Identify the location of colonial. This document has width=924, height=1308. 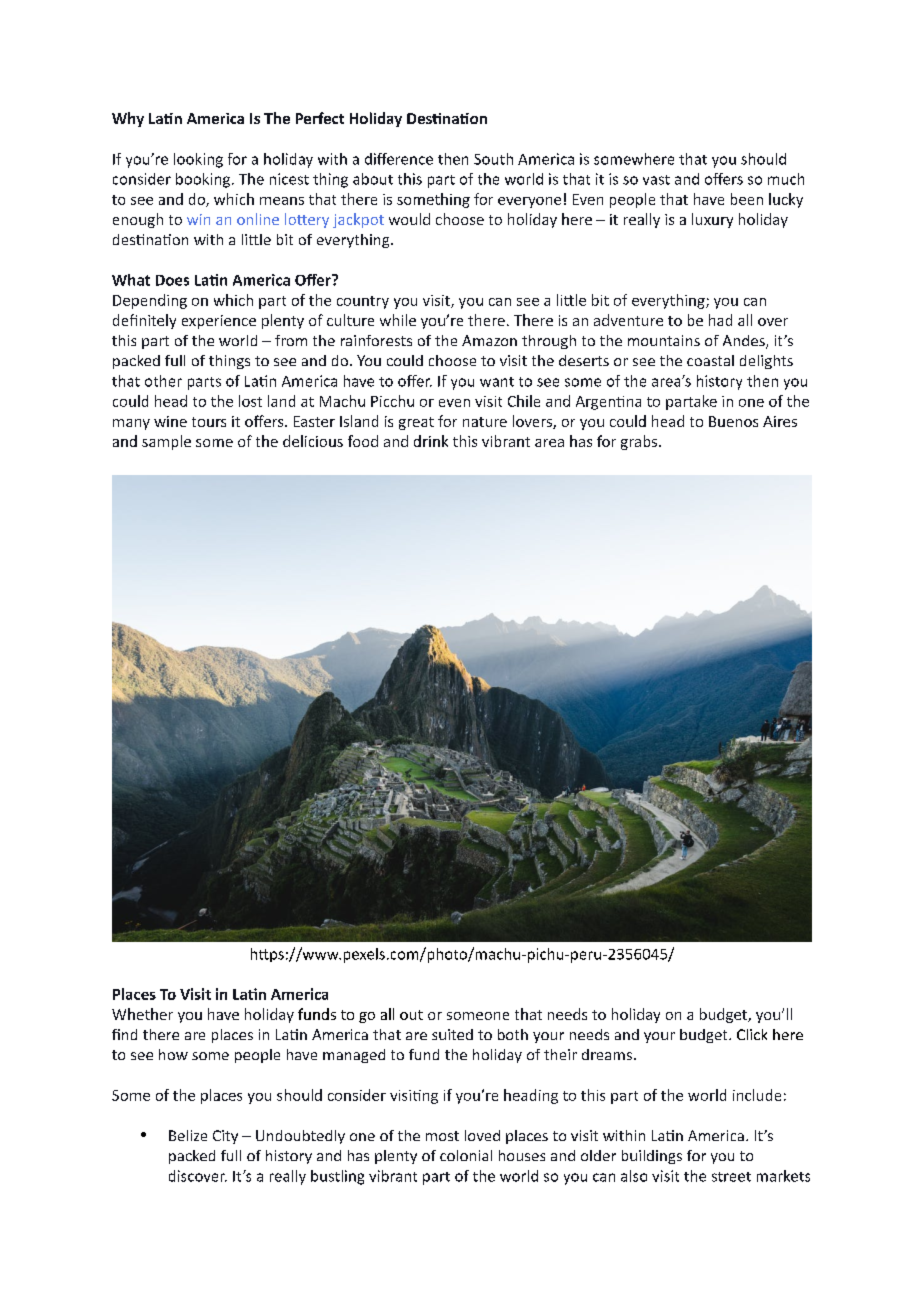
(466, 1155).
